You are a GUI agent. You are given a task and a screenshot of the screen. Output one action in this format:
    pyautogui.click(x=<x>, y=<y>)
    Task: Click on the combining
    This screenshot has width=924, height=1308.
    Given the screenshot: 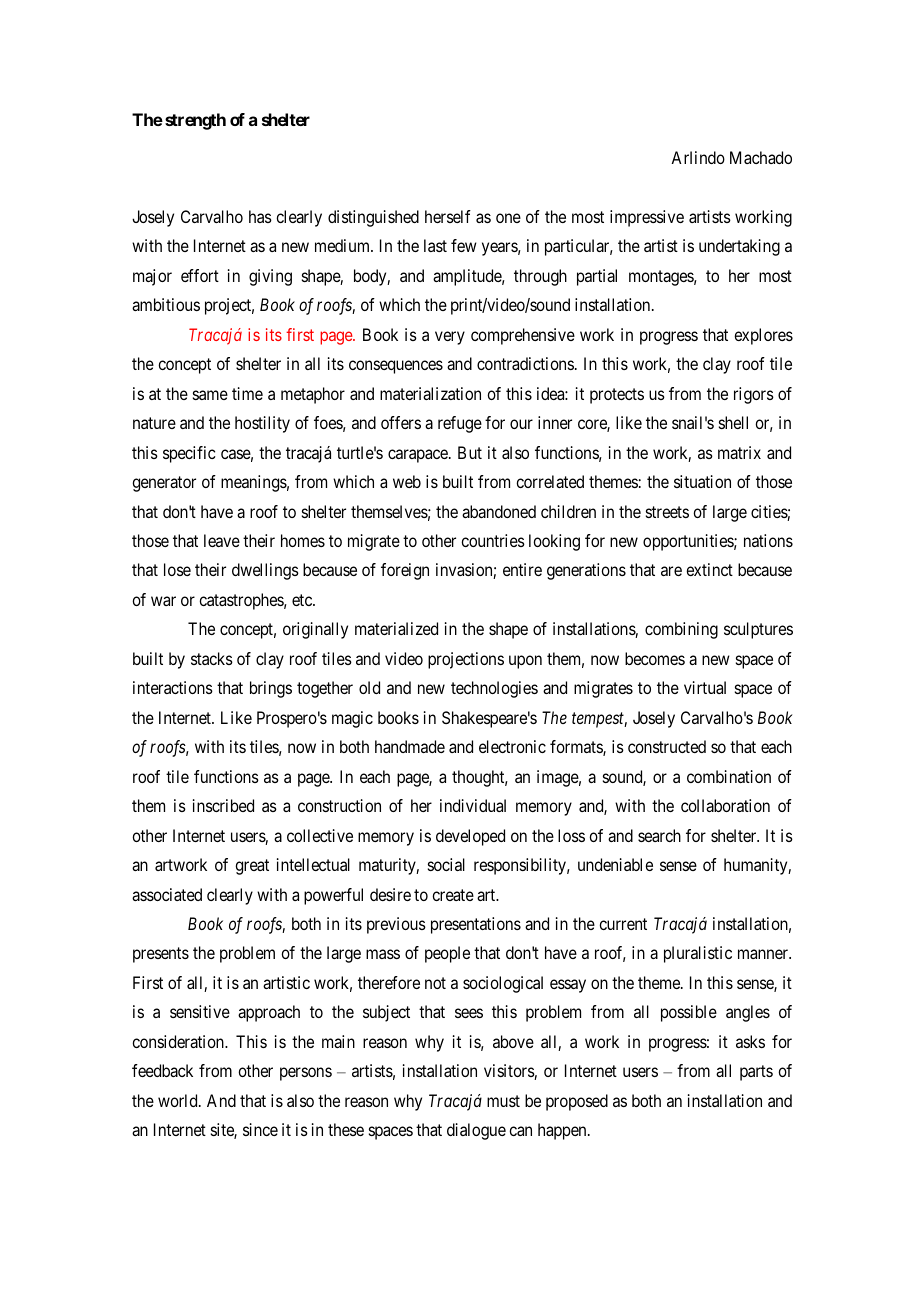 What is the action you would take?
    pyautogui.click(x=681, y=630)
